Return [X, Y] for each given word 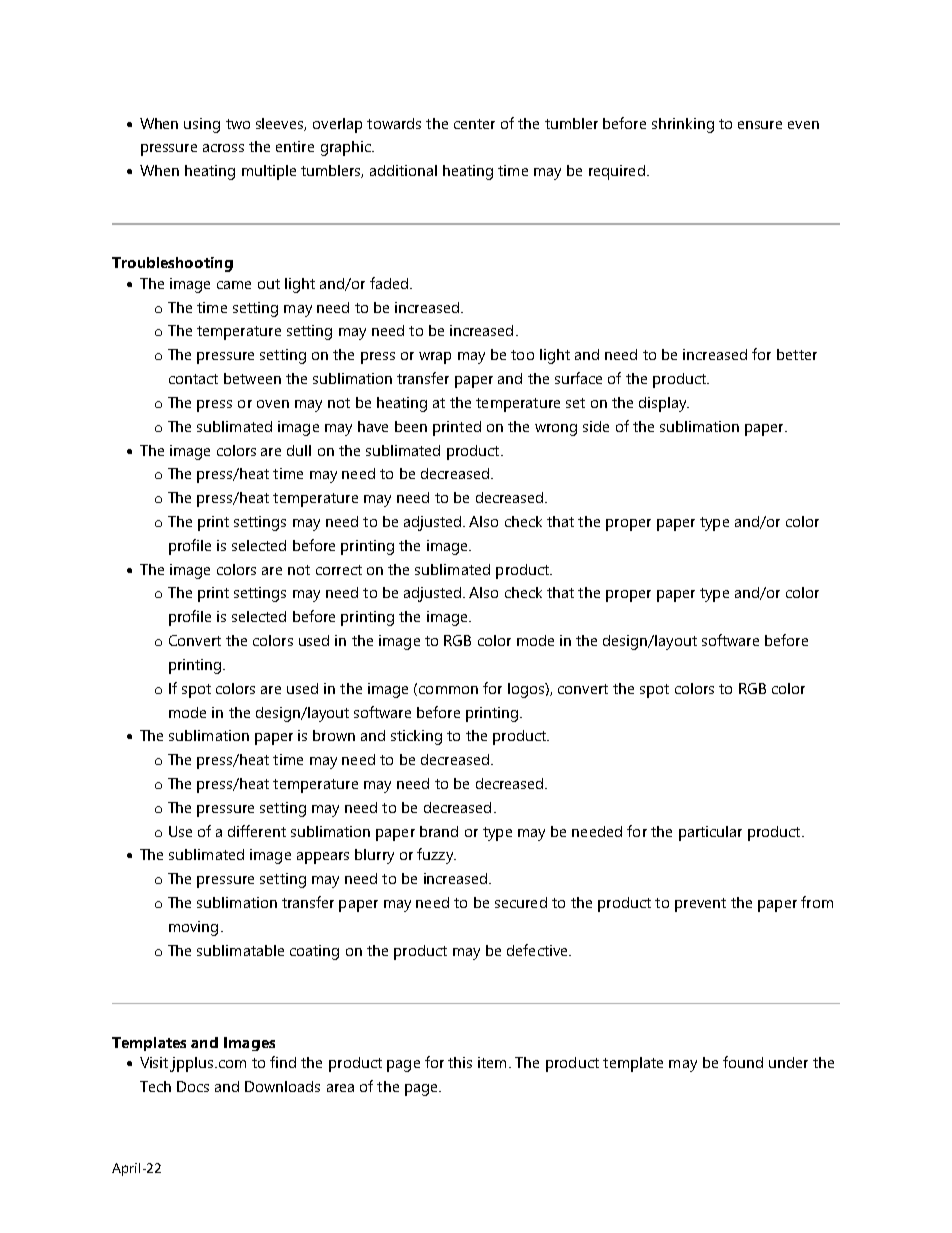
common [448, 690]
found [743, 1062]
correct [339, 570]
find [283, 1062]
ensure [760, 125]
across [223, 148]
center [474, 124]
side [596, 426]
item [492, 1062]
